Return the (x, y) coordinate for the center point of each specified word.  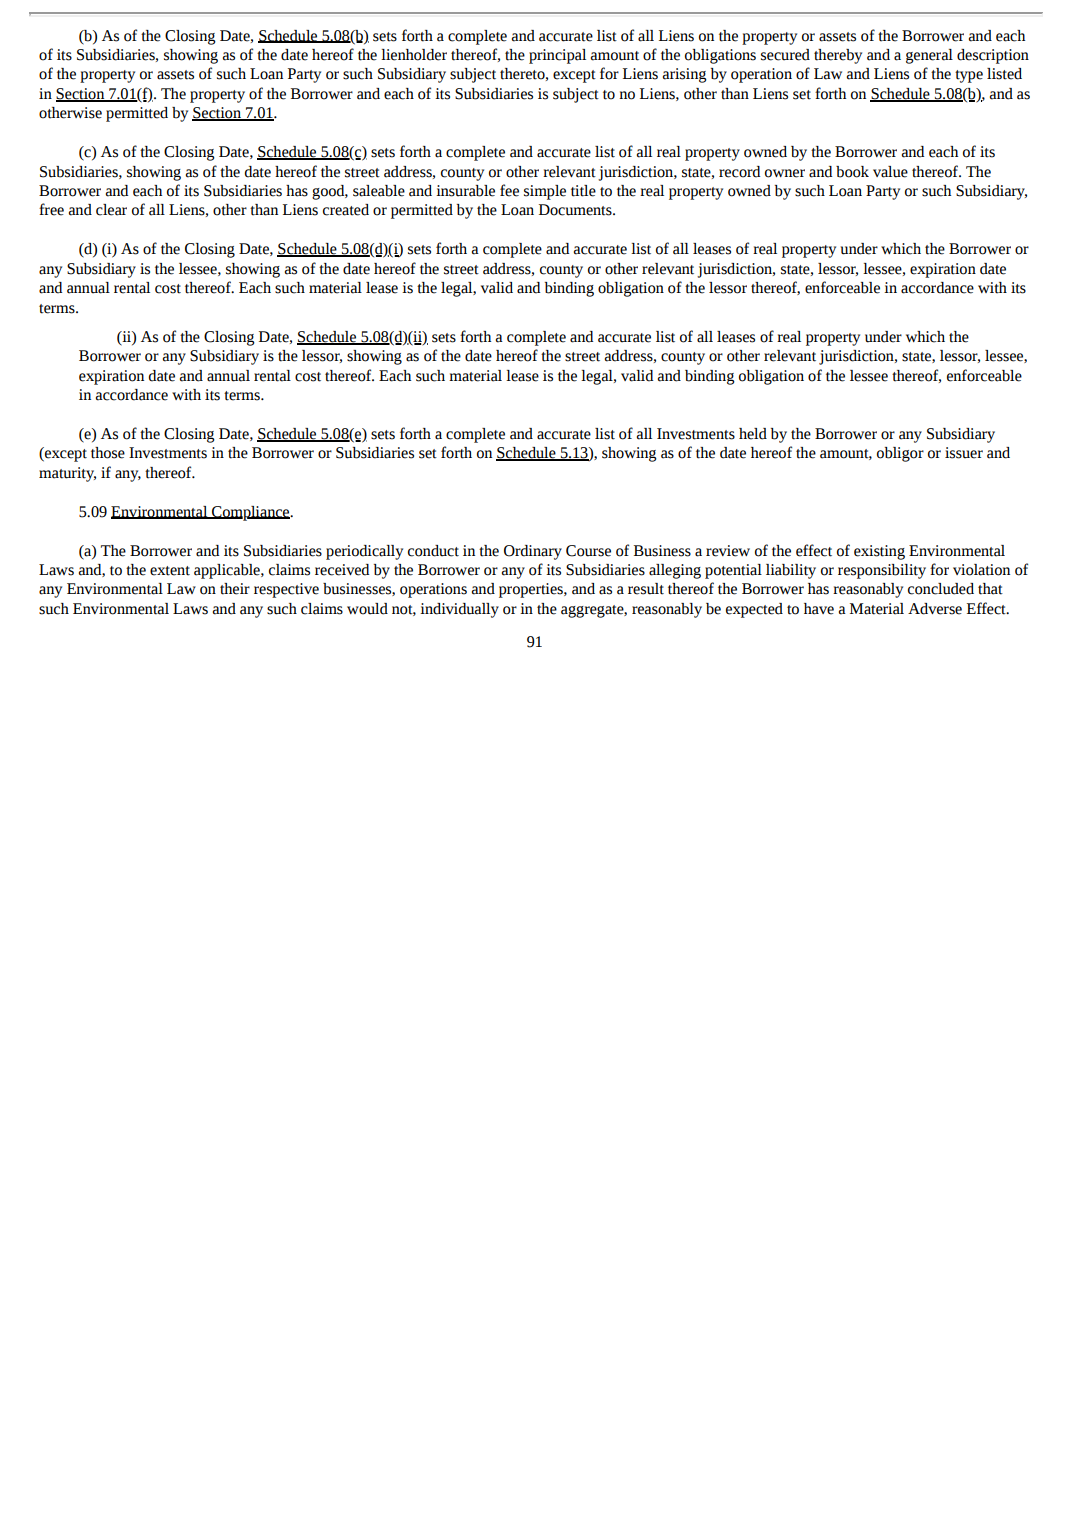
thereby (838, 56)
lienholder (414, 55)
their (235, 589)
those (108, 453)
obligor (900, 454)
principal (557, 56)
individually (459, 610)
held (753, 434)
